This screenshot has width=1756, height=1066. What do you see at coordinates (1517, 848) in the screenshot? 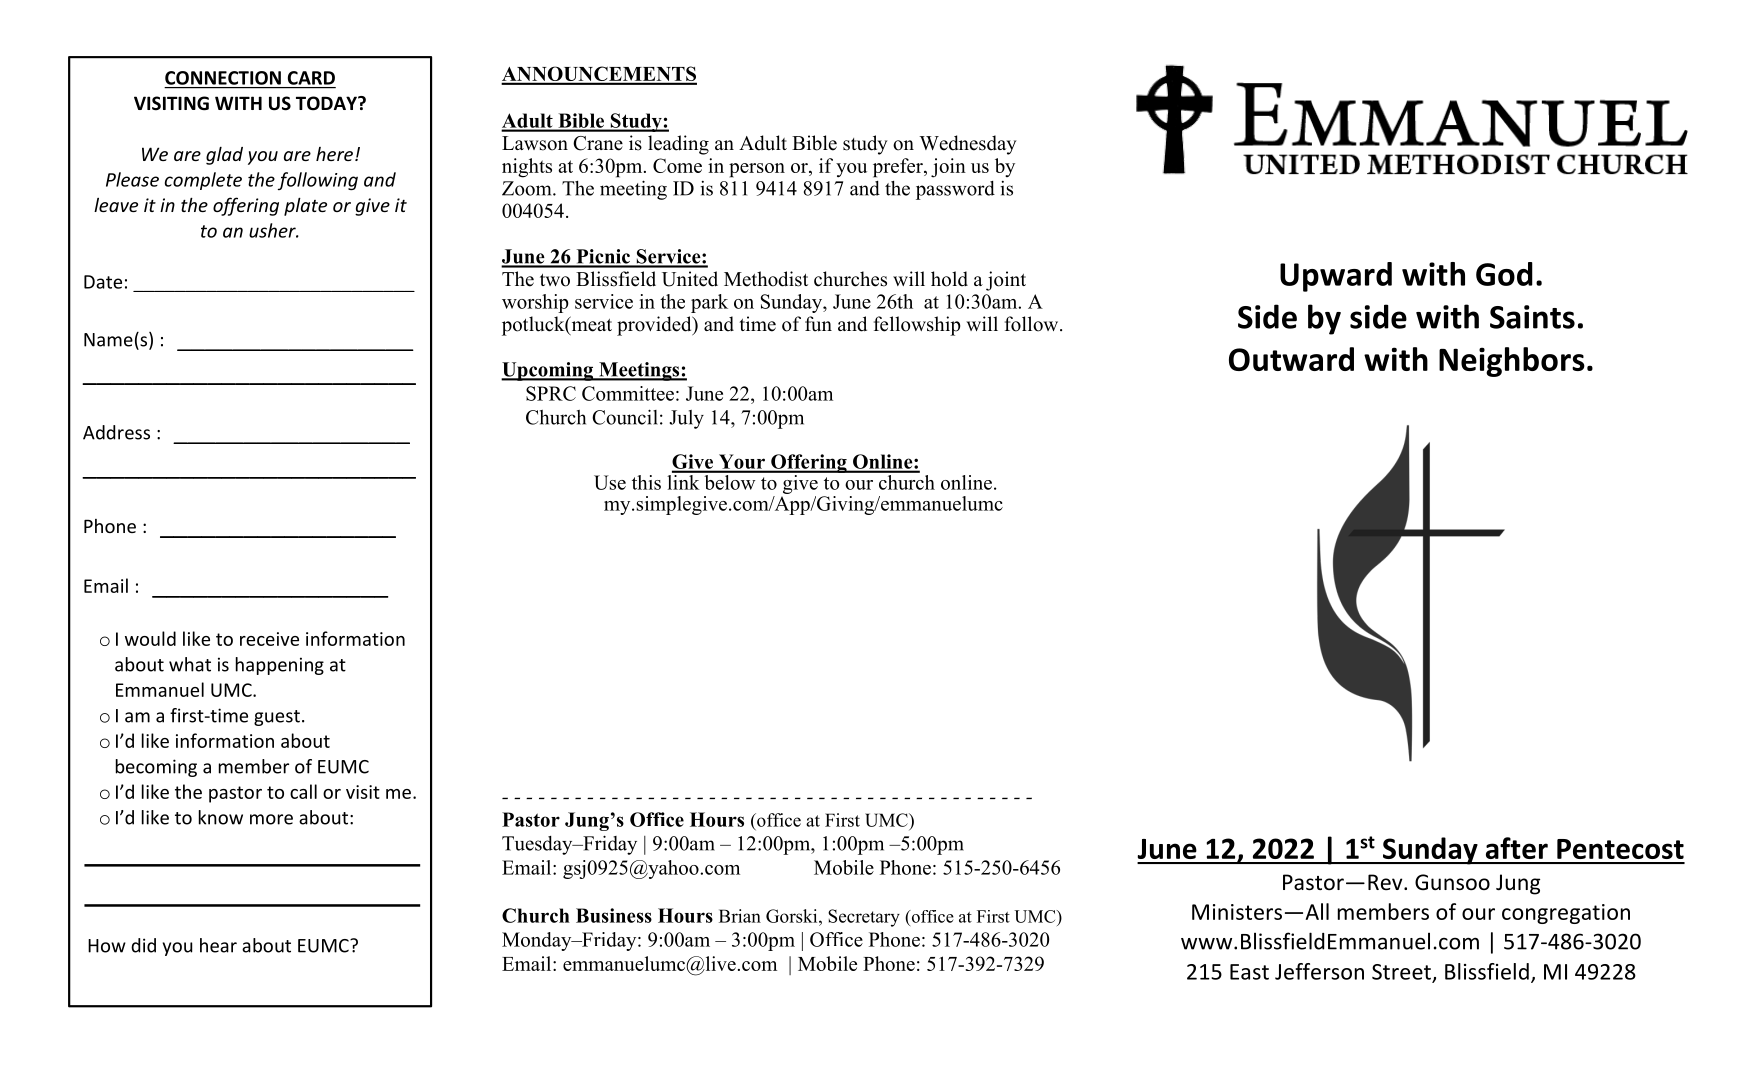
I see `after` at bounding box center [1517, 848].
